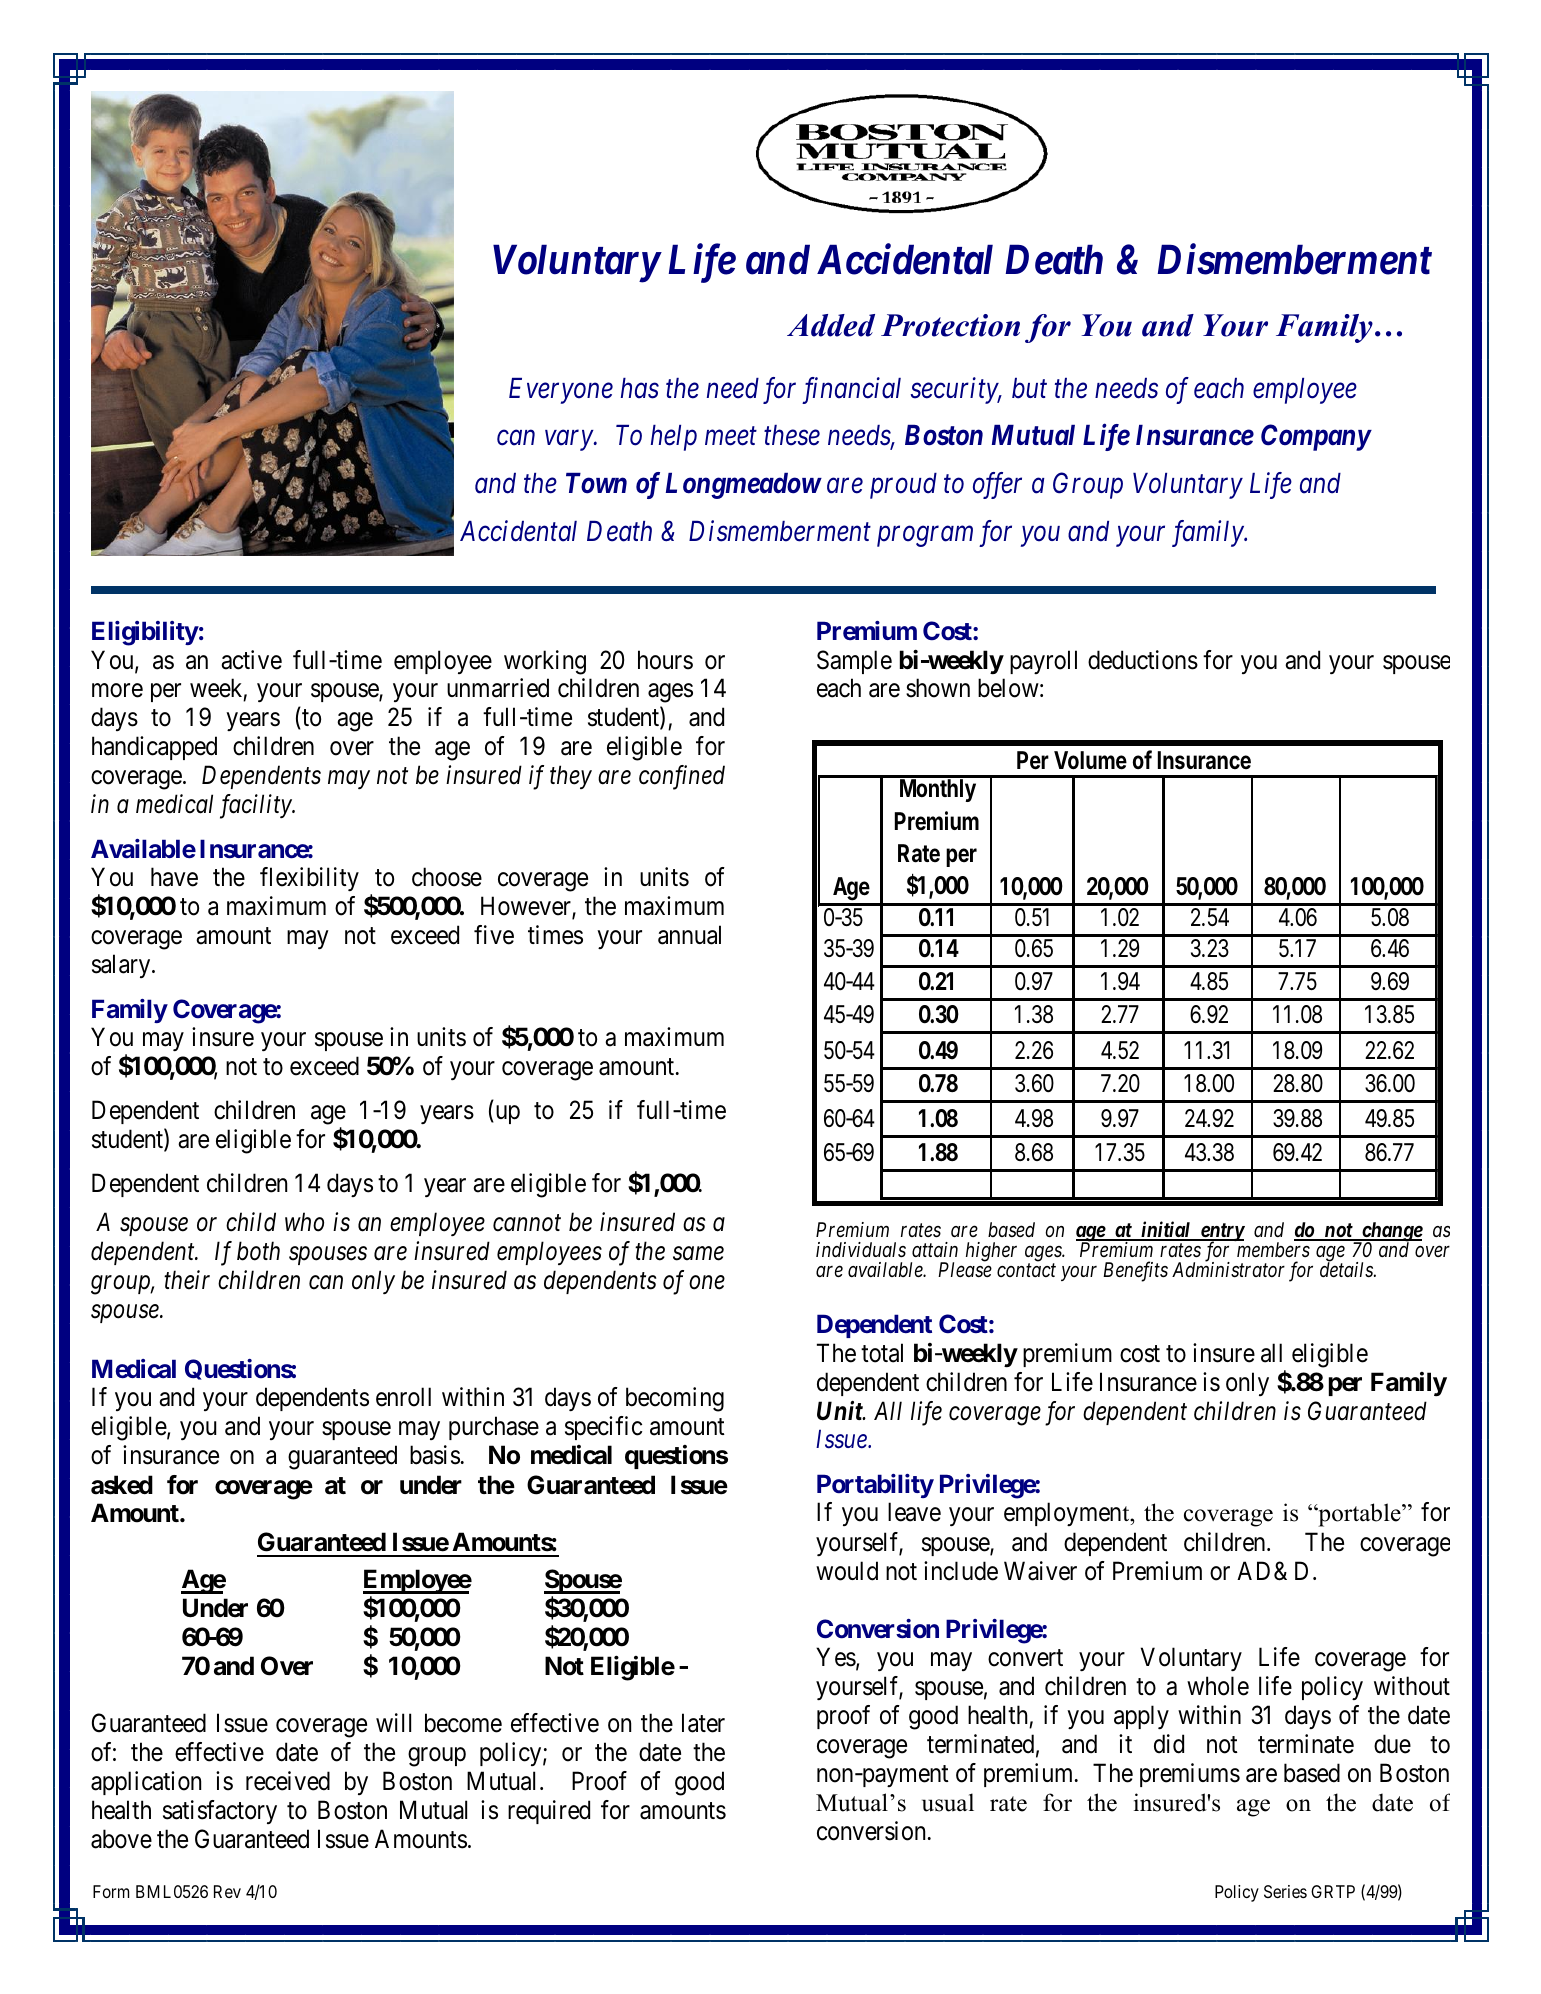 The width and height of the screenshot is (1541, 1994). I want to click on satisfactory, so click(220, 1812).
